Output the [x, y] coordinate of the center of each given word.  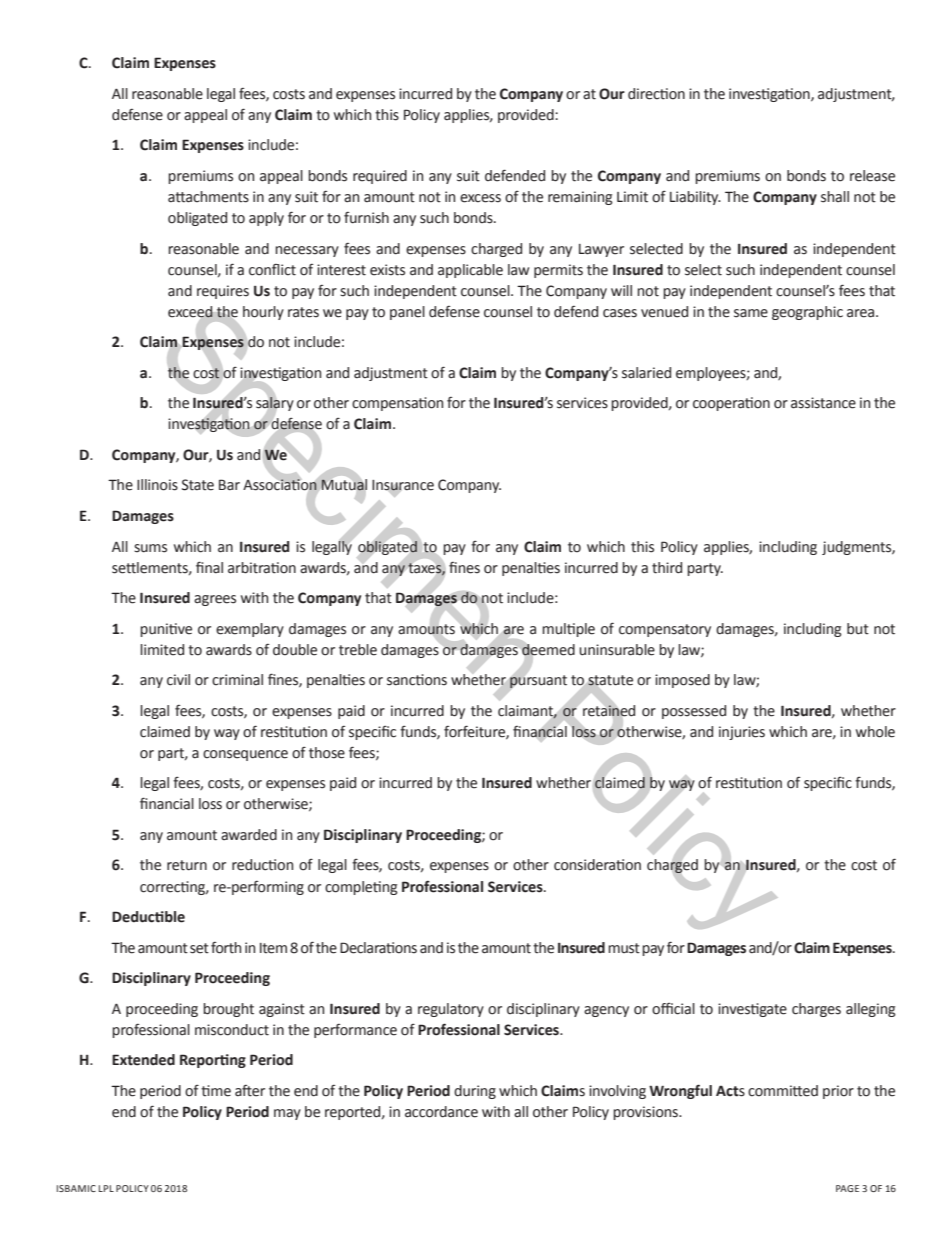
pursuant [538, 682]
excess [480, 198]
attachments [208, 197]
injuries [742, 733]
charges [816, 1010]
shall [835, 197]
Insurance [403, 485]
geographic [807, 313]
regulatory [451, 1010]
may [287, 1114]
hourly [263, 313]
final [209, 567]
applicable [470, 271]
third [667, 568]
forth [226, 948]
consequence [245, 755]
